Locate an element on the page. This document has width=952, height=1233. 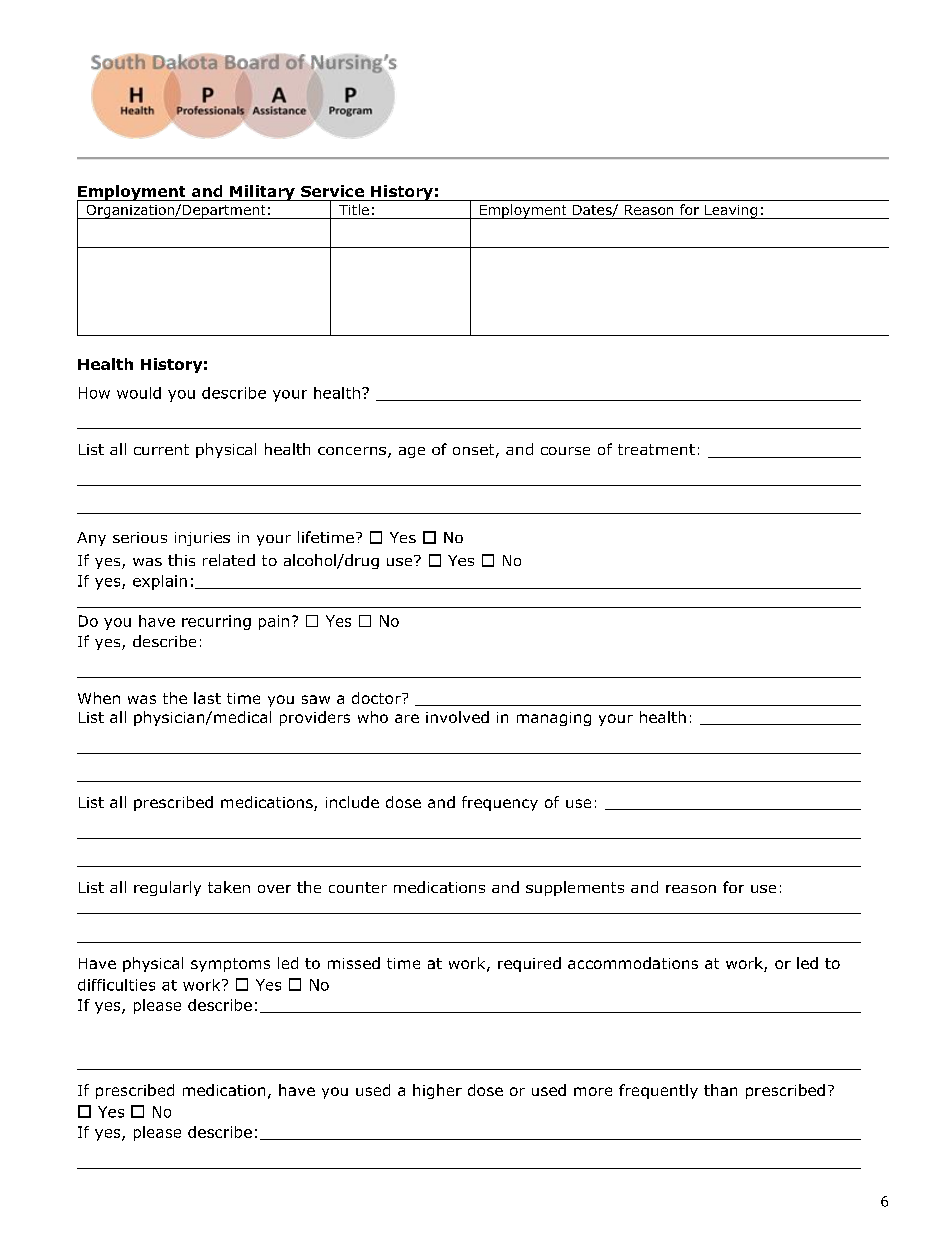
difficulties is located at coordinates (116, 985).
